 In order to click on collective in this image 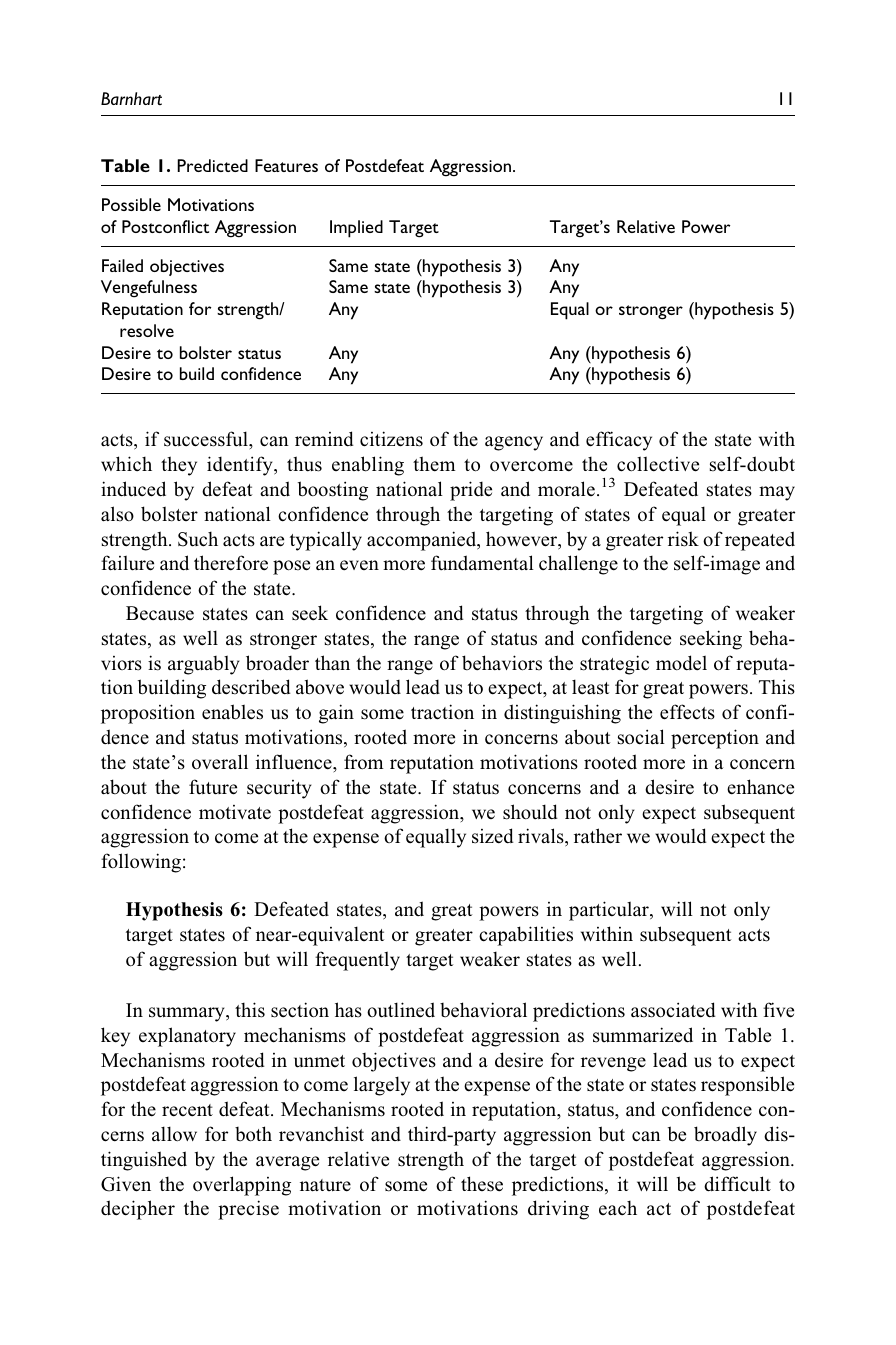, I will do `click(658, 464)`.
